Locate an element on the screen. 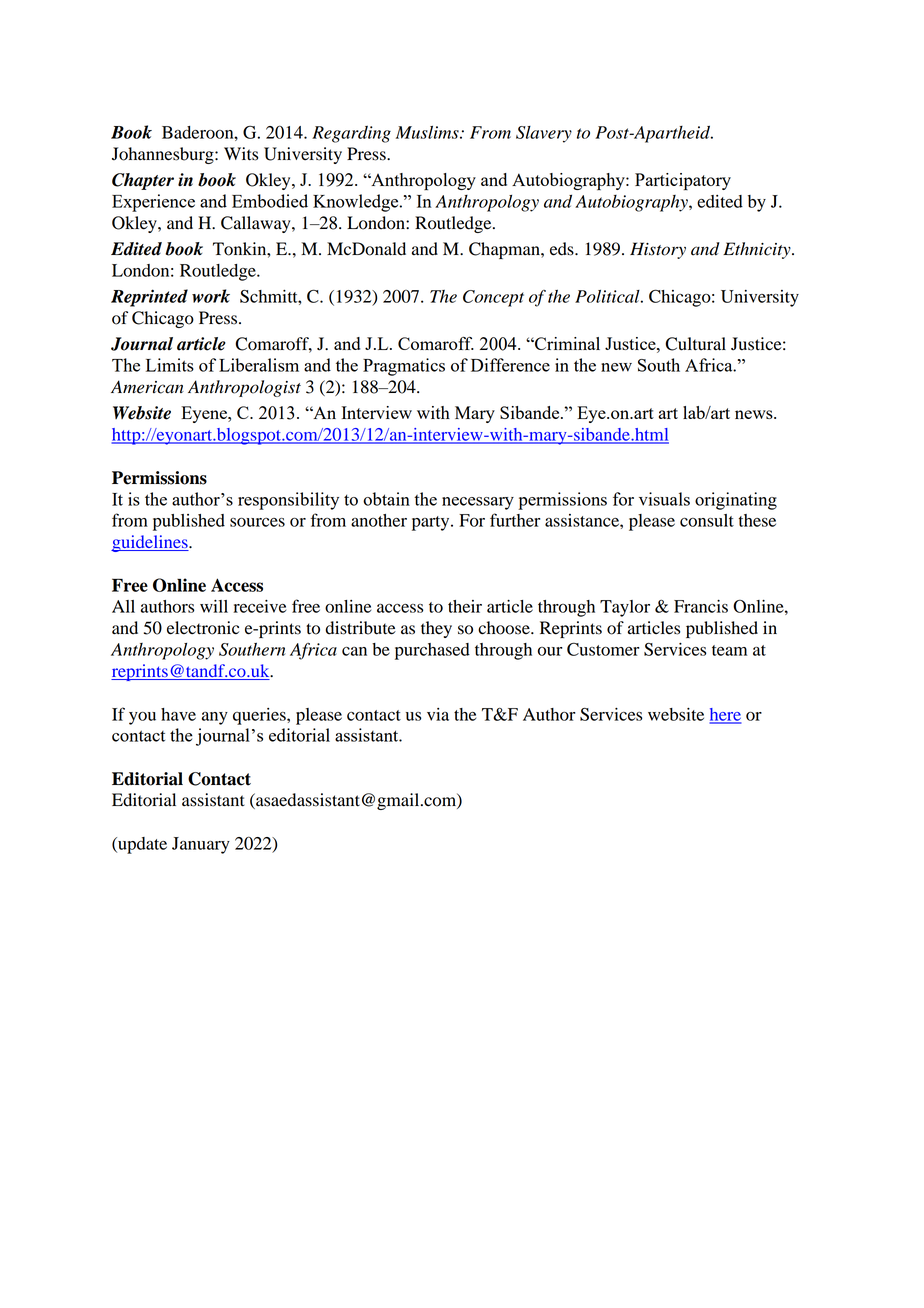  consult is located at coordinates (707, 520).
